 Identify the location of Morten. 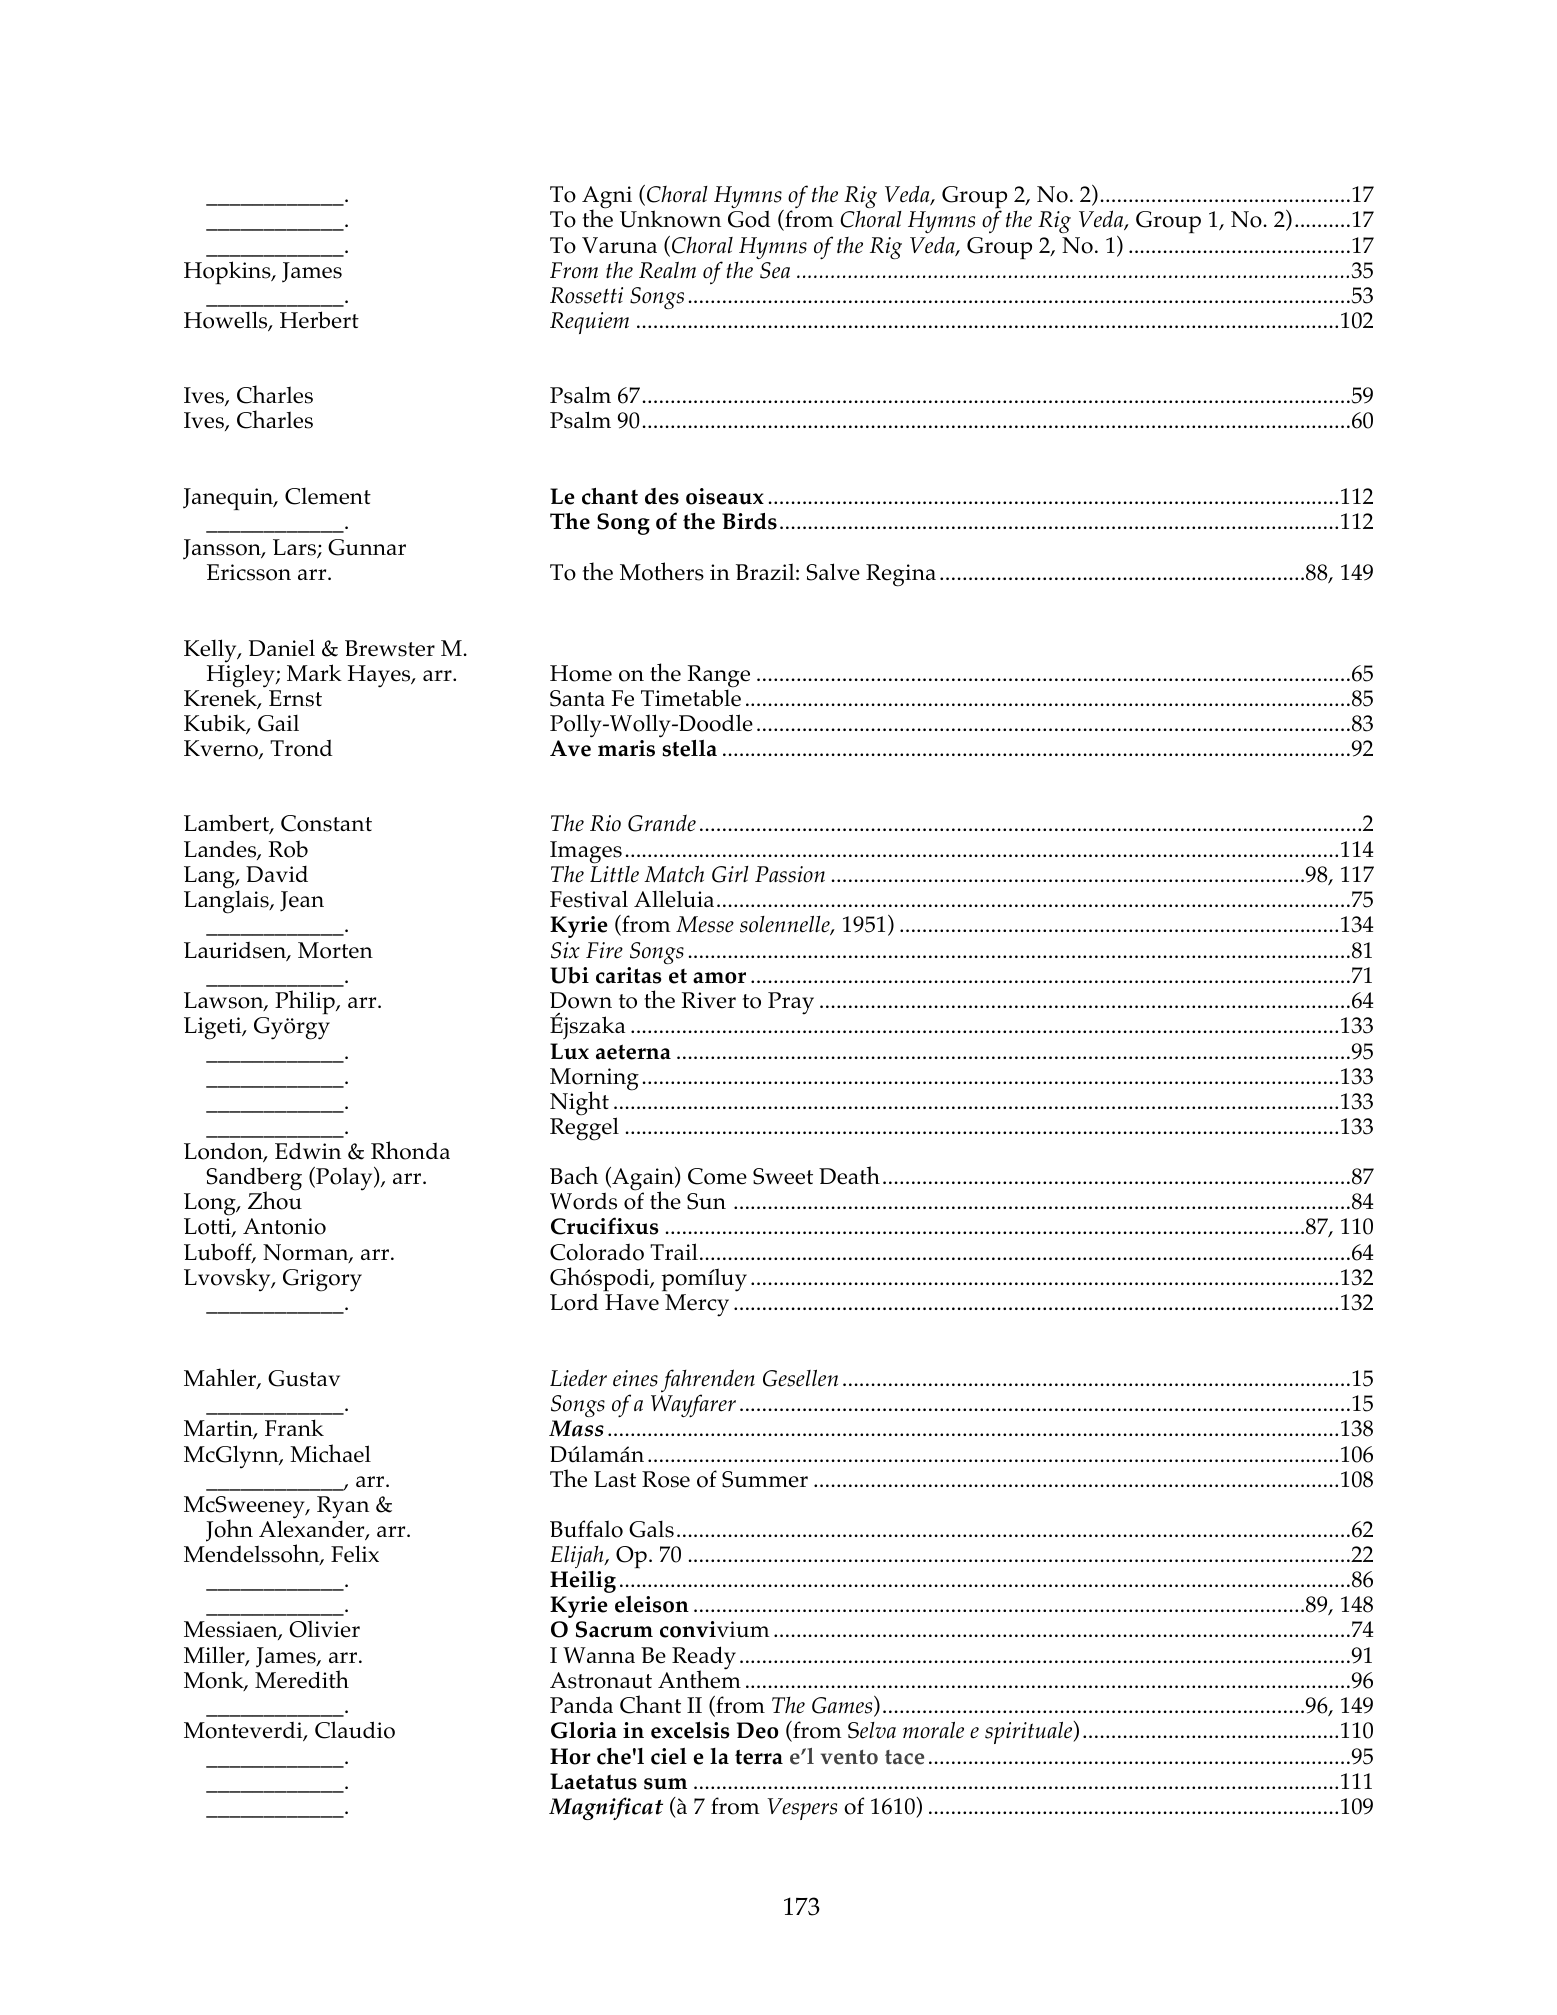
(335, 950).
